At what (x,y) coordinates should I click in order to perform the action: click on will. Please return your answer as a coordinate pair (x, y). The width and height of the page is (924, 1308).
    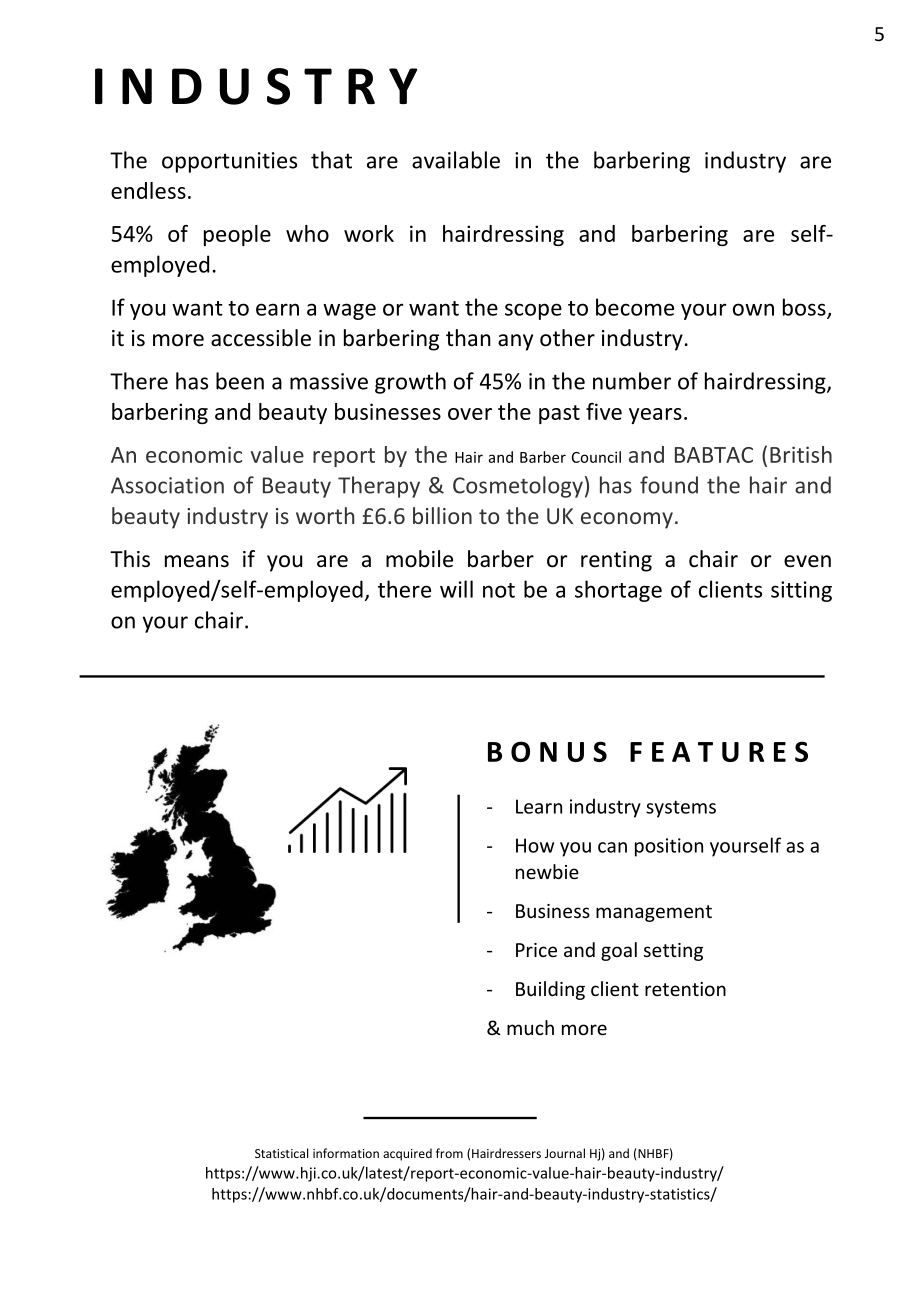
    Looking at the image, I should click on (456, 589).
